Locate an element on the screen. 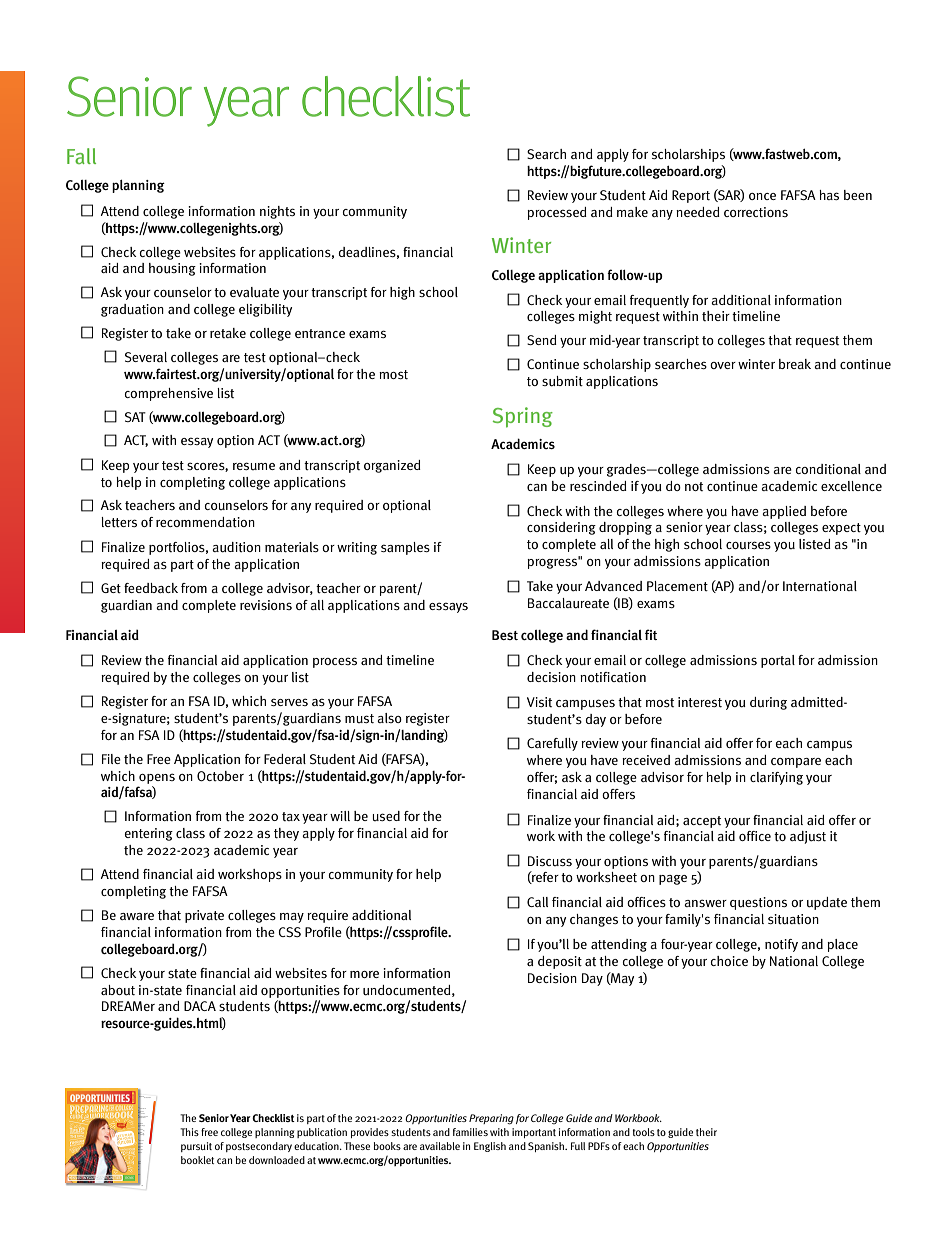  portal is located at coordinates (778, 661).
